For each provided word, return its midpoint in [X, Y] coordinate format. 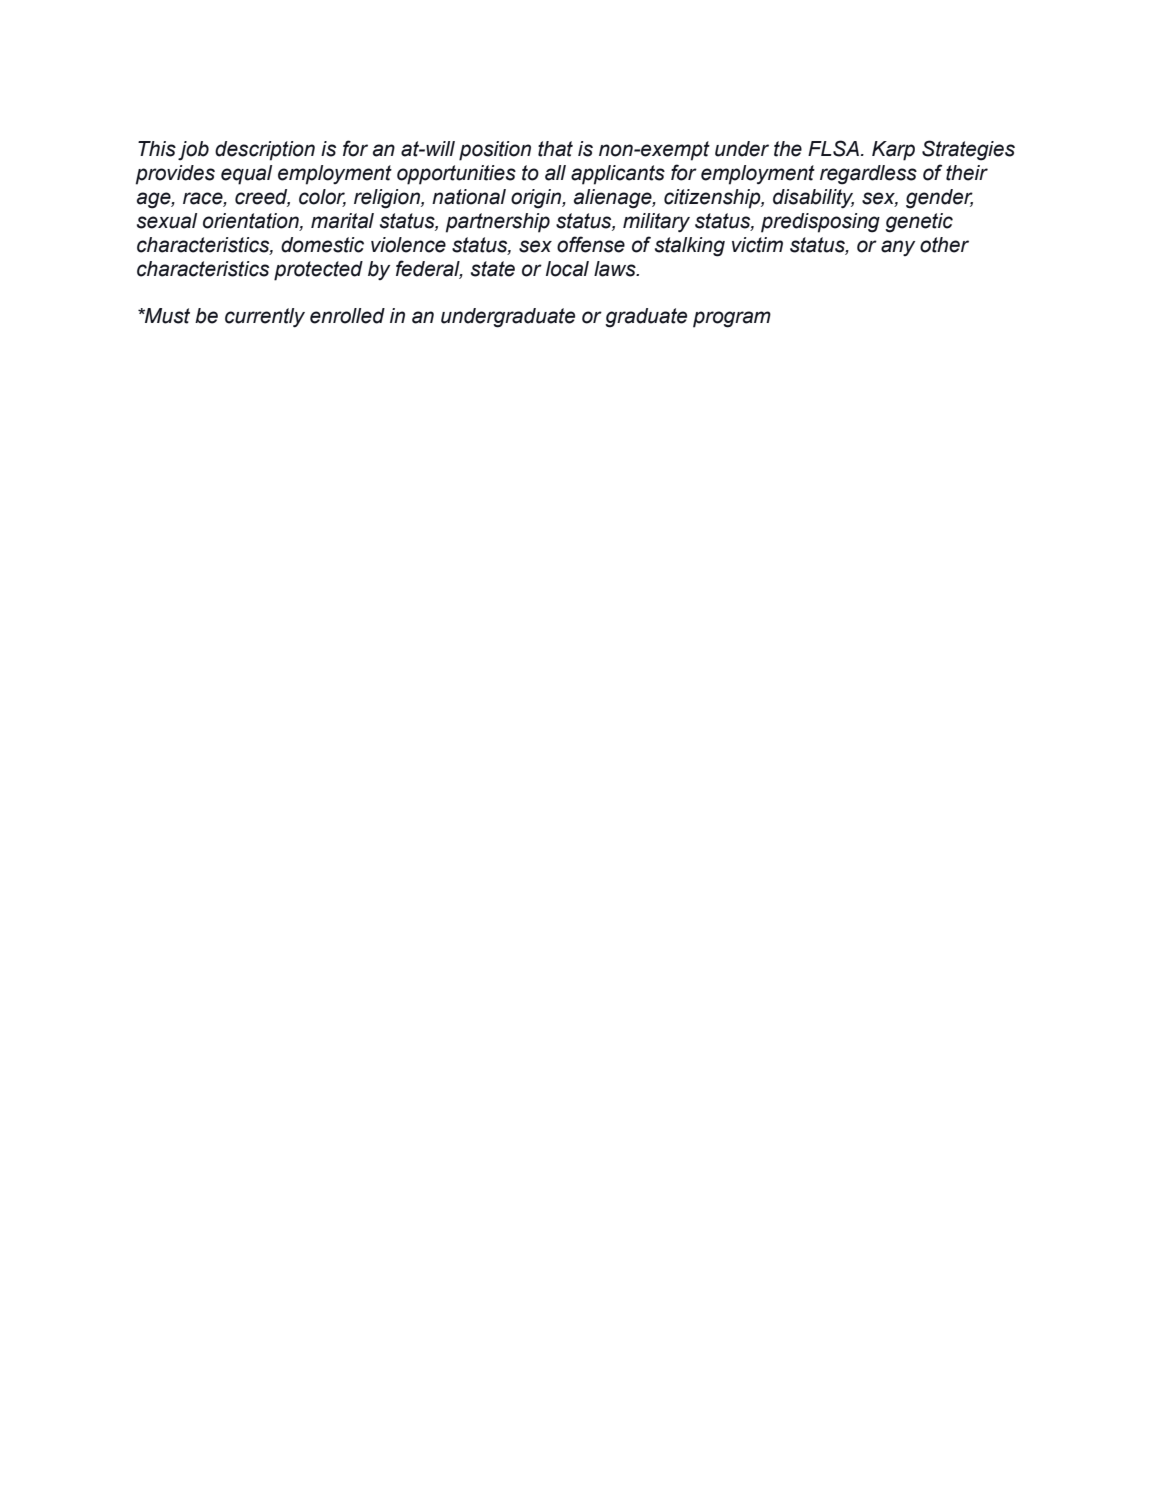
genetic [919, 223]
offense [591, 244]
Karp [893, 151]
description [265, 151]
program [732, 319]
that [555, 149]
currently [265, 318]
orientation [252, 221]
